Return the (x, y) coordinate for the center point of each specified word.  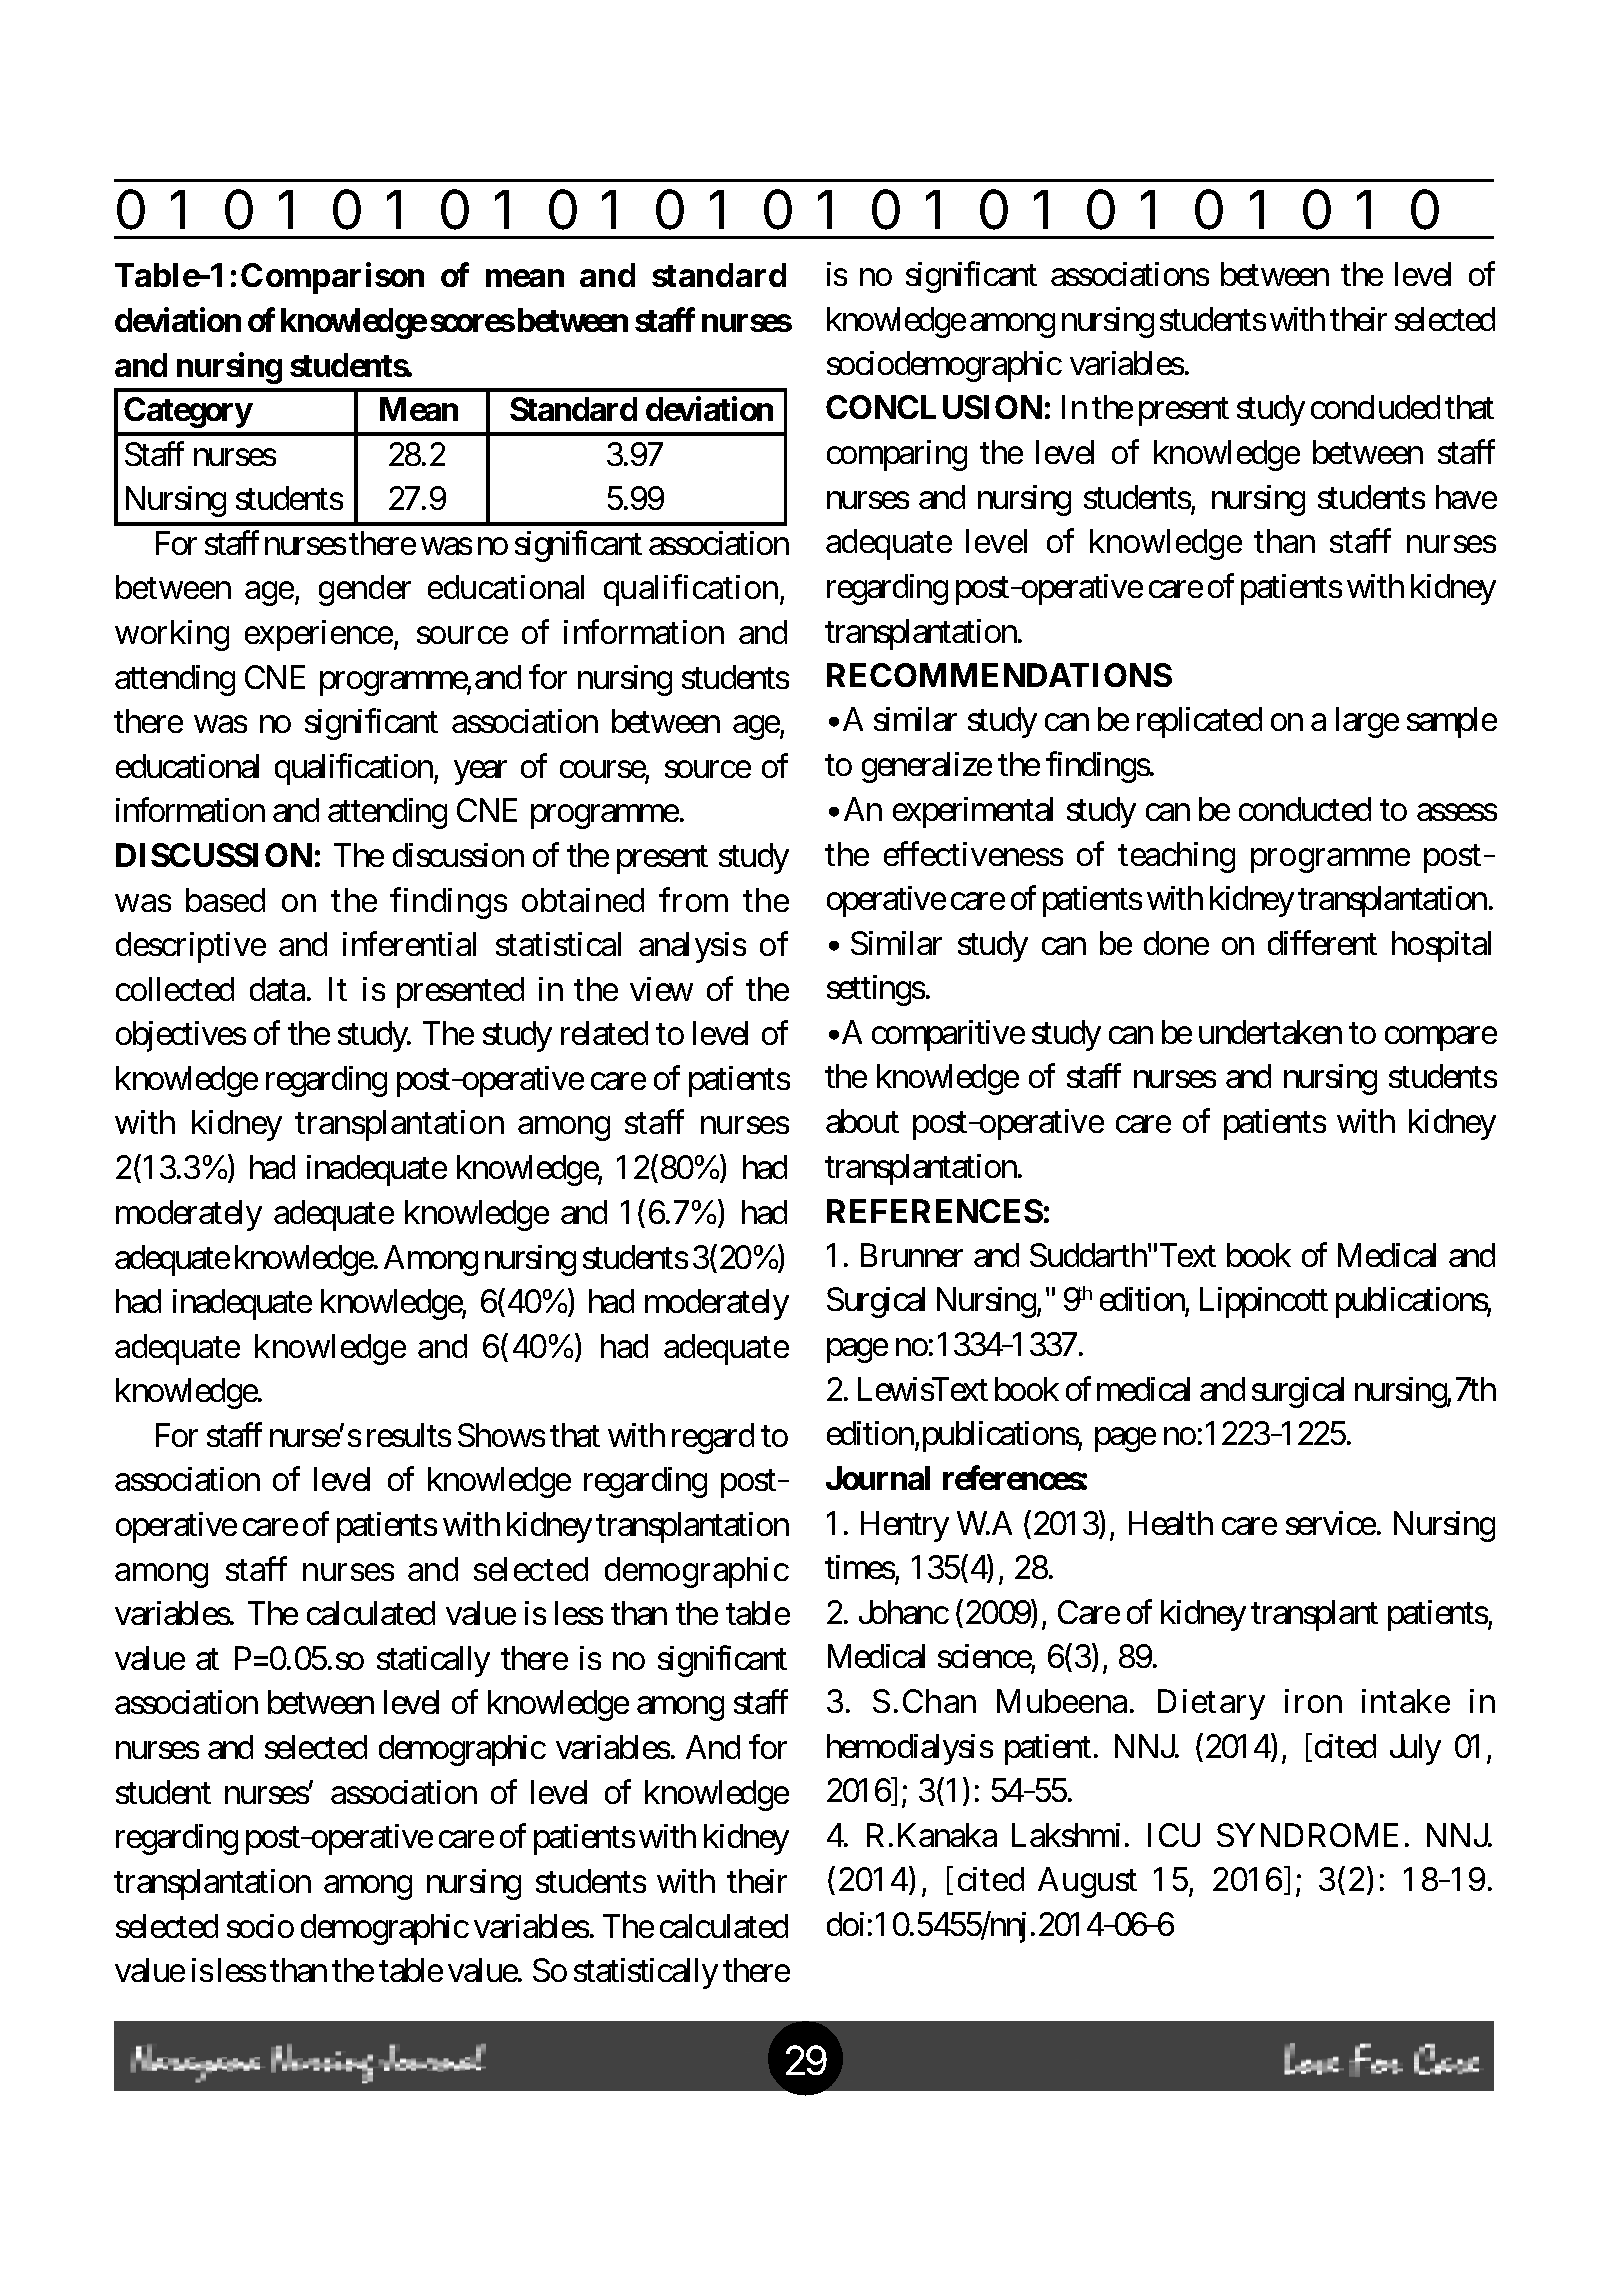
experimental (973, 812)
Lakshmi (1066, 1835)
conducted (1305, 809)
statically (433, 1661)
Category (188, 412)
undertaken (1270, 1032)
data (277, 989)
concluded (1375, 407)
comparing (897, 455)
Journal (878, 1478)
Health (1171, 1523)
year (480, 773)
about (862, 1121)
